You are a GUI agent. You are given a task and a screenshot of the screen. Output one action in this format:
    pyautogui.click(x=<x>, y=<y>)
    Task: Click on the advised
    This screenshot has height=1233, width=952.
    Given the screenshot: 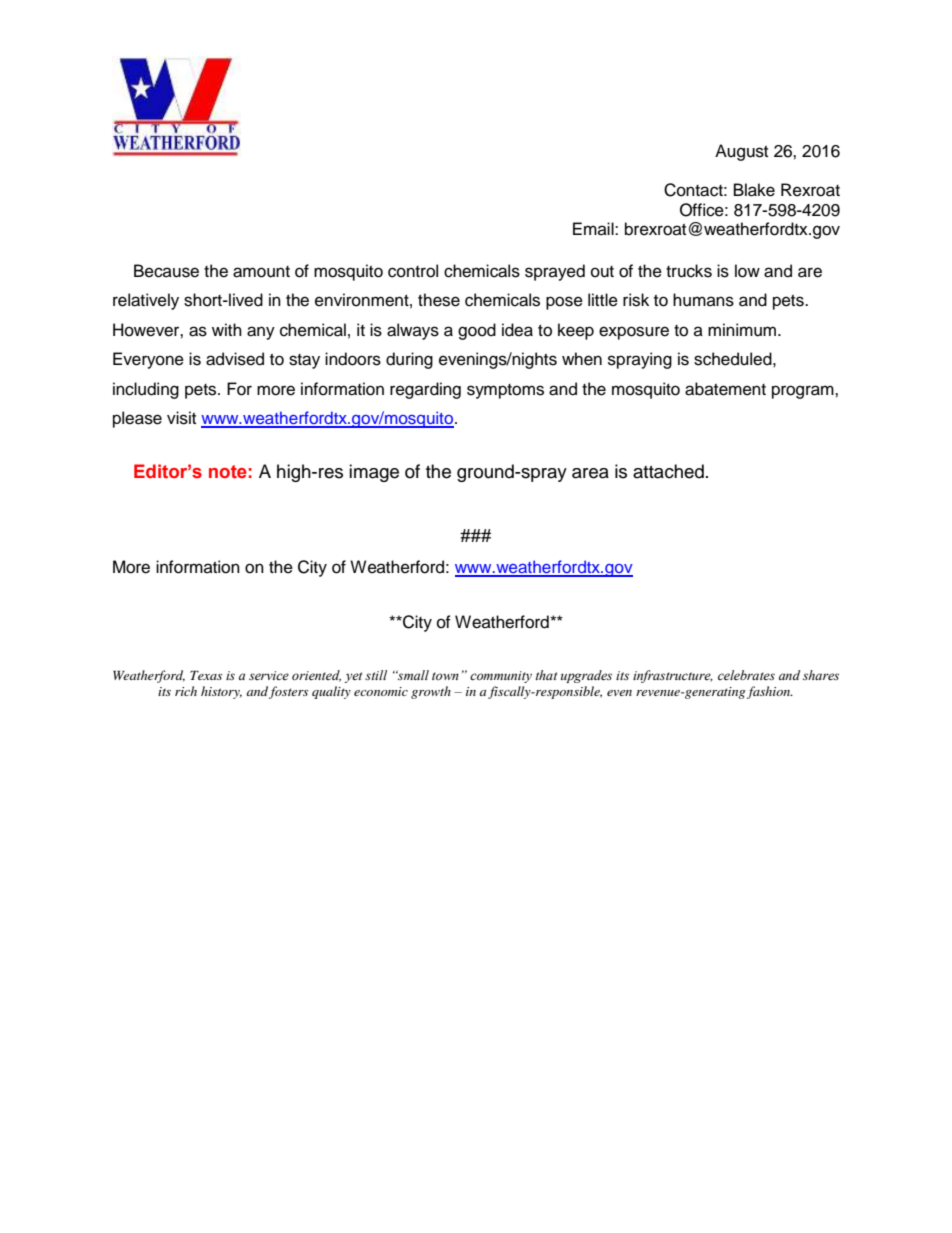 What is the action you would take?
    pyautogui.click(x=235, y=359)
